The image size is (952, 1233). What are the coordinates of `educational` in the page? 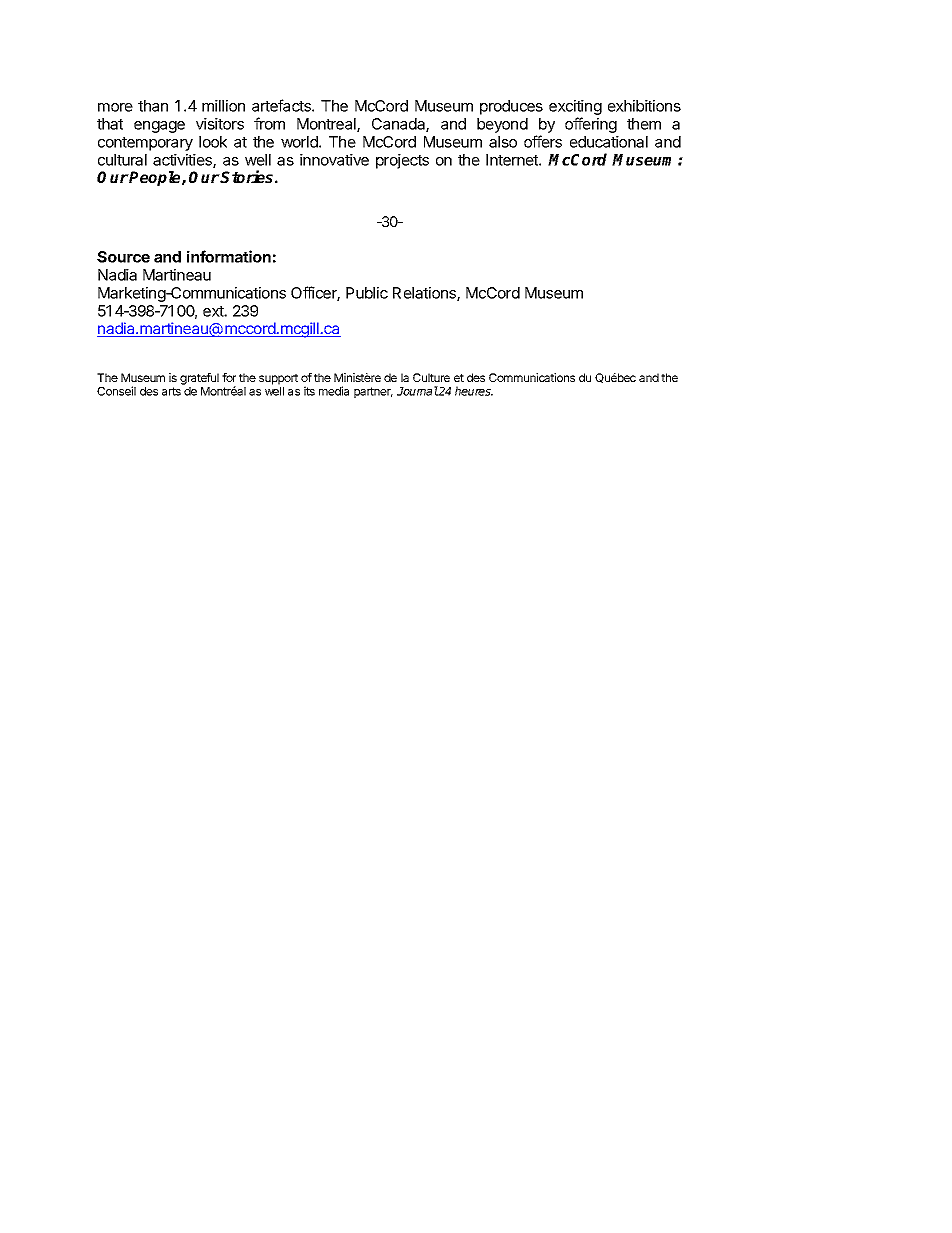 It's located at (609, 142).
